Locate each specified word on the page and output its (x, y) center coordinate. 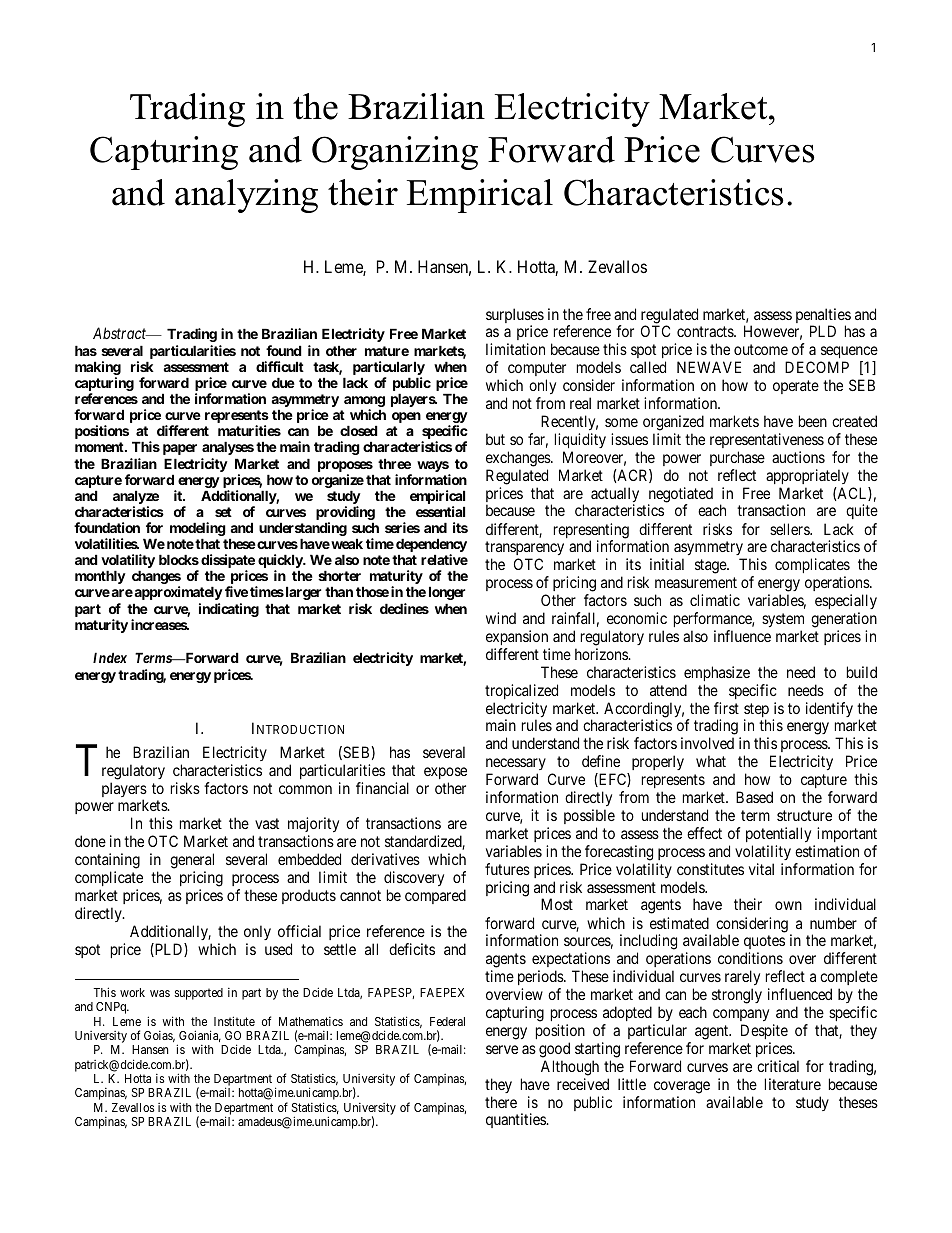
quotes (764, 944)
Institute (234, 1021)
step (756, 711)
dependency (431, 546)
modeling (198, 530)
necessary (516, 766)
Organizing (395, 153)
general (192, 862)
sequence (849, 354)
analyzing (246, 196)
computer (535, 371)
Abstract (121, 333)
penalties (823, 317)
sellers (790, 529)
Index (110, 657)
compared (435, 896)
